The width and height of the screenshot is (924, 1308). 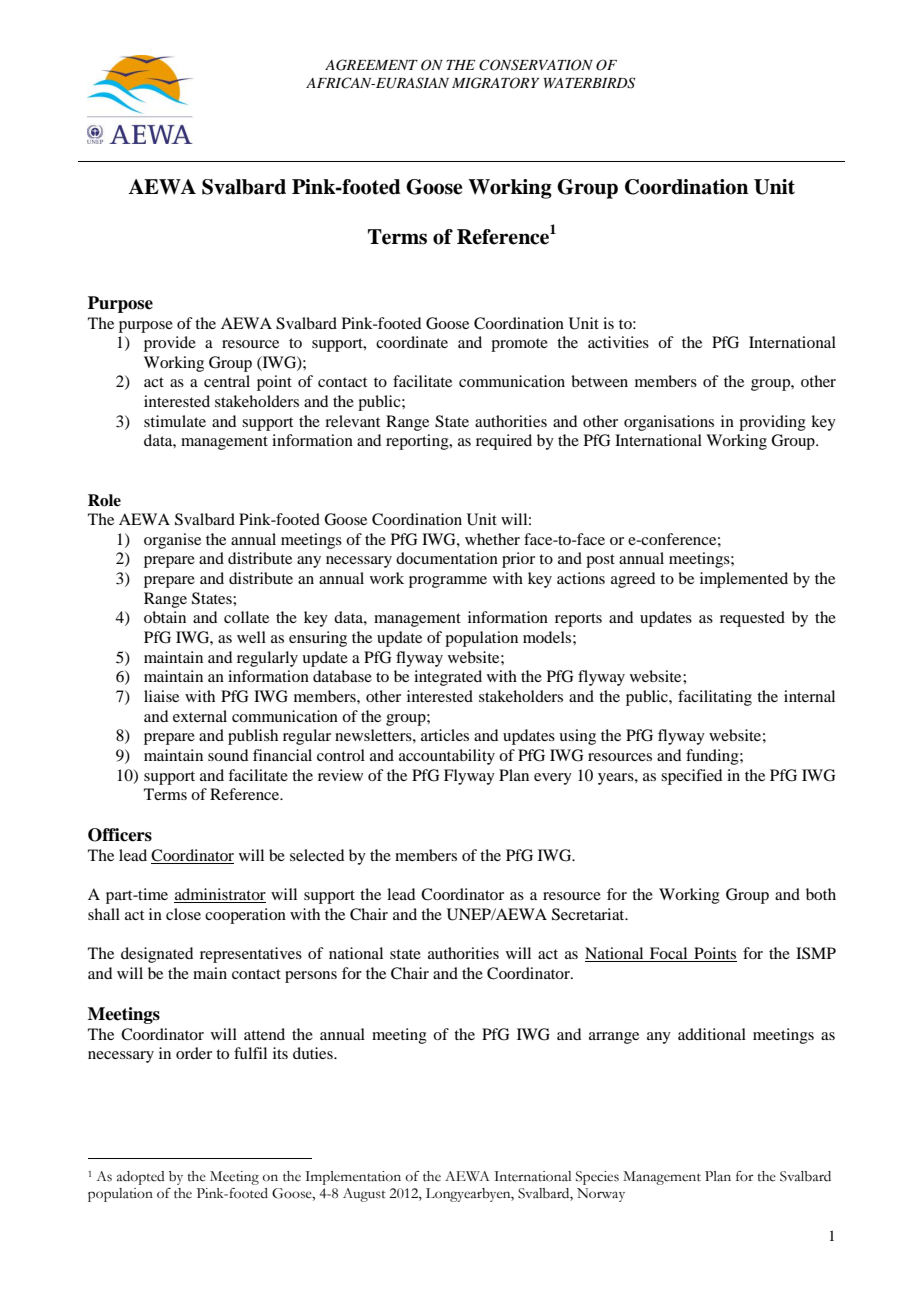 I want to click on obtain, so click(x=165, y=617).
